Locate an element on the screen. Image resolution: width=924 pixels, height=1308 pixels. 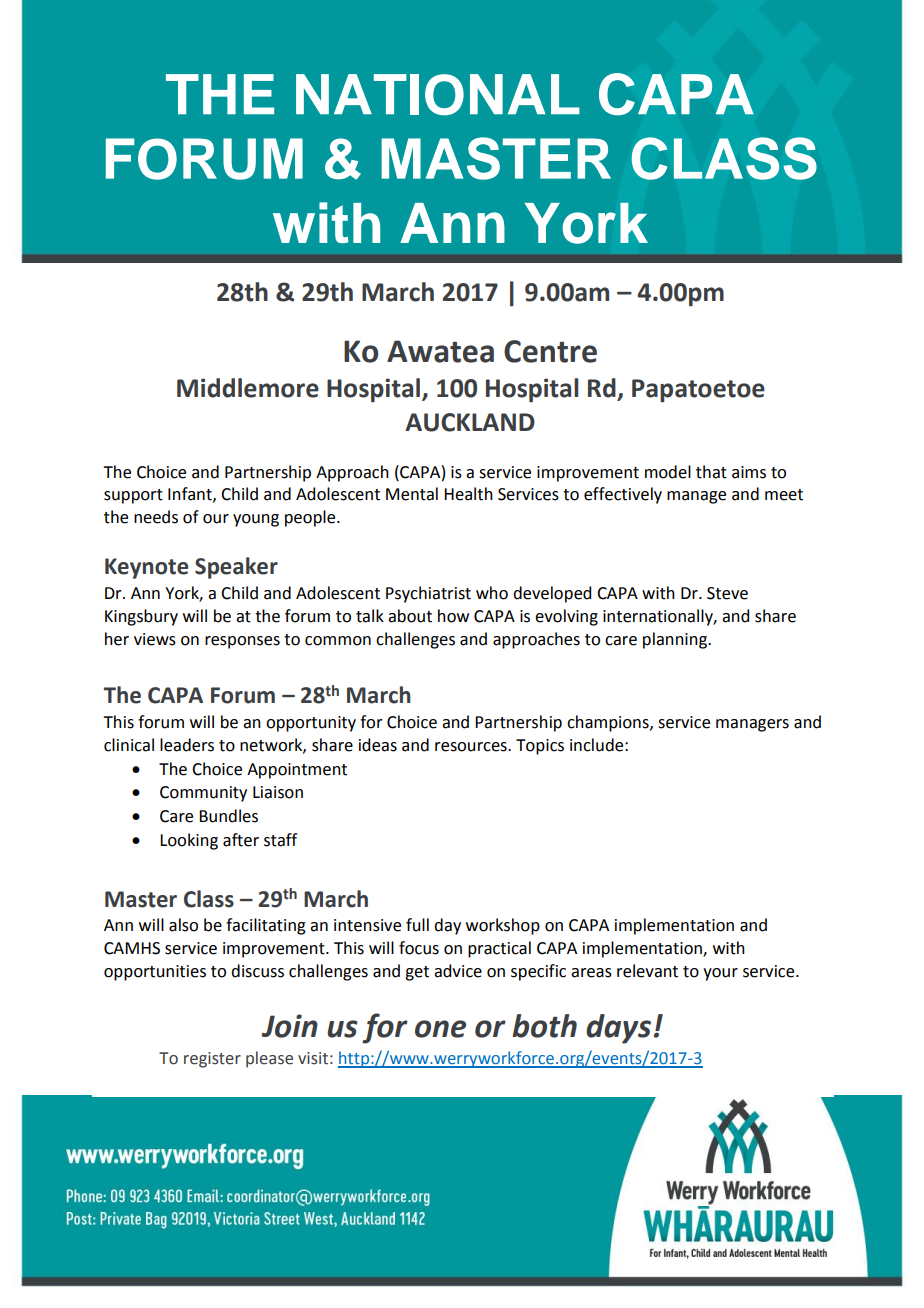
that is located at coordinates (711, 472).
